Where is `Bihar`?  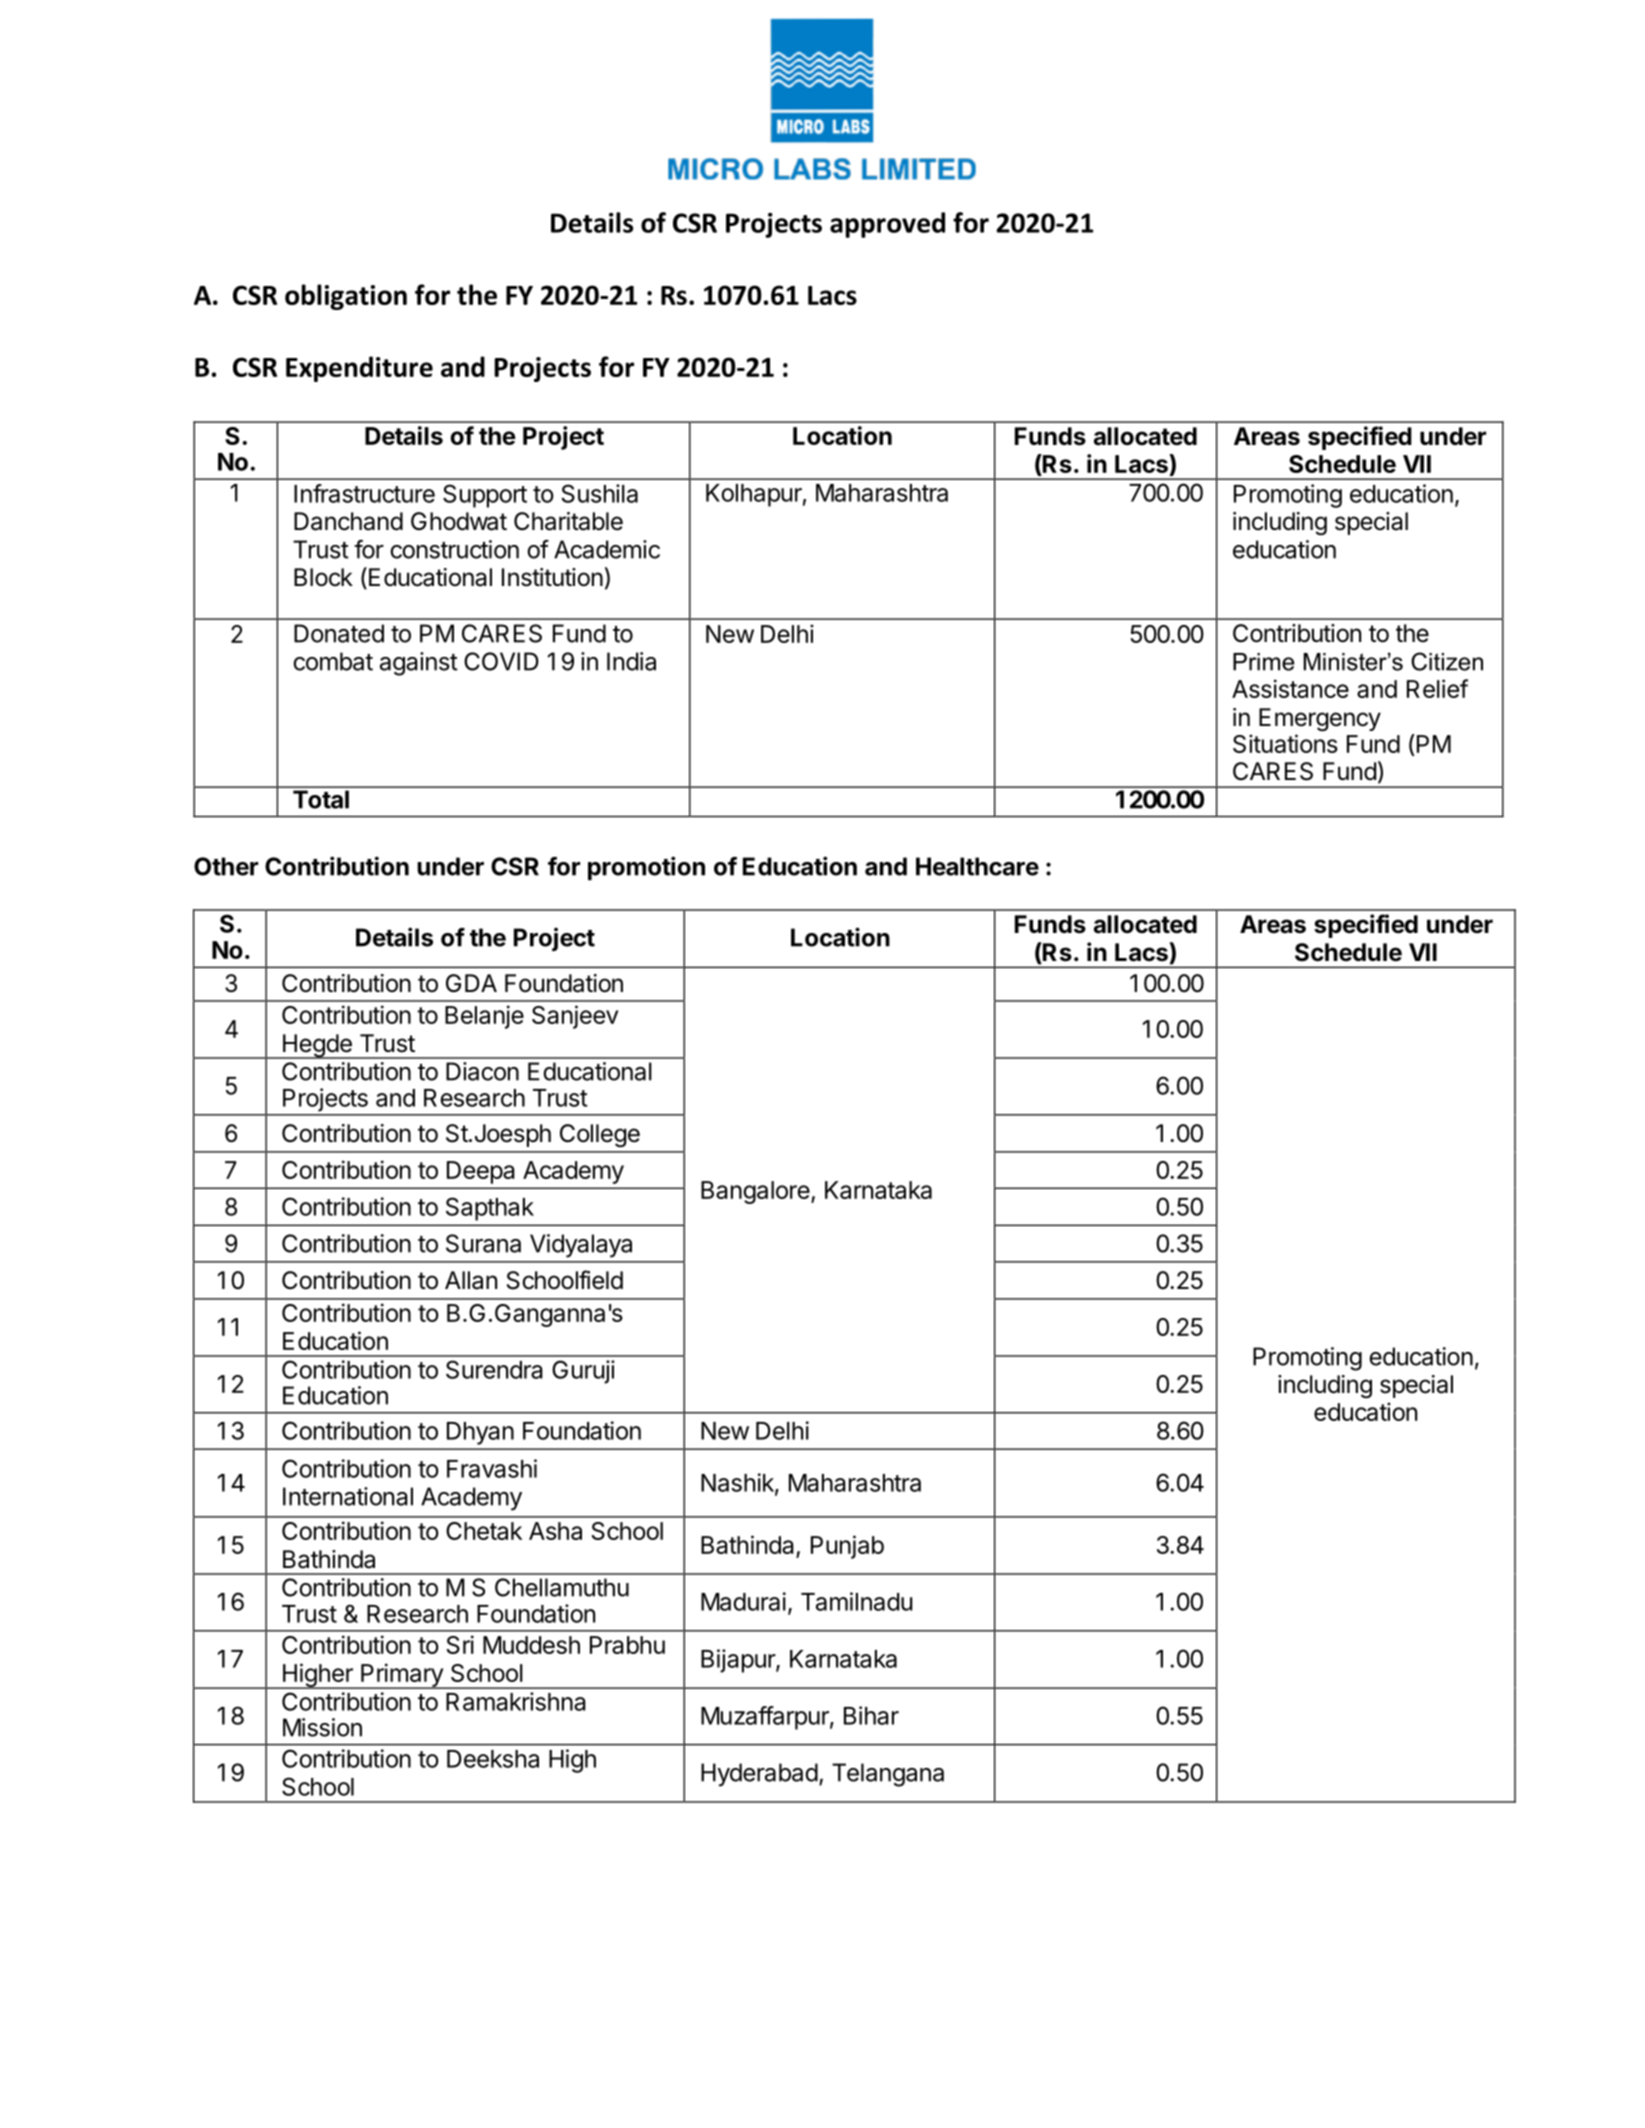
Bihar is located at coordinates (871, 1715).
